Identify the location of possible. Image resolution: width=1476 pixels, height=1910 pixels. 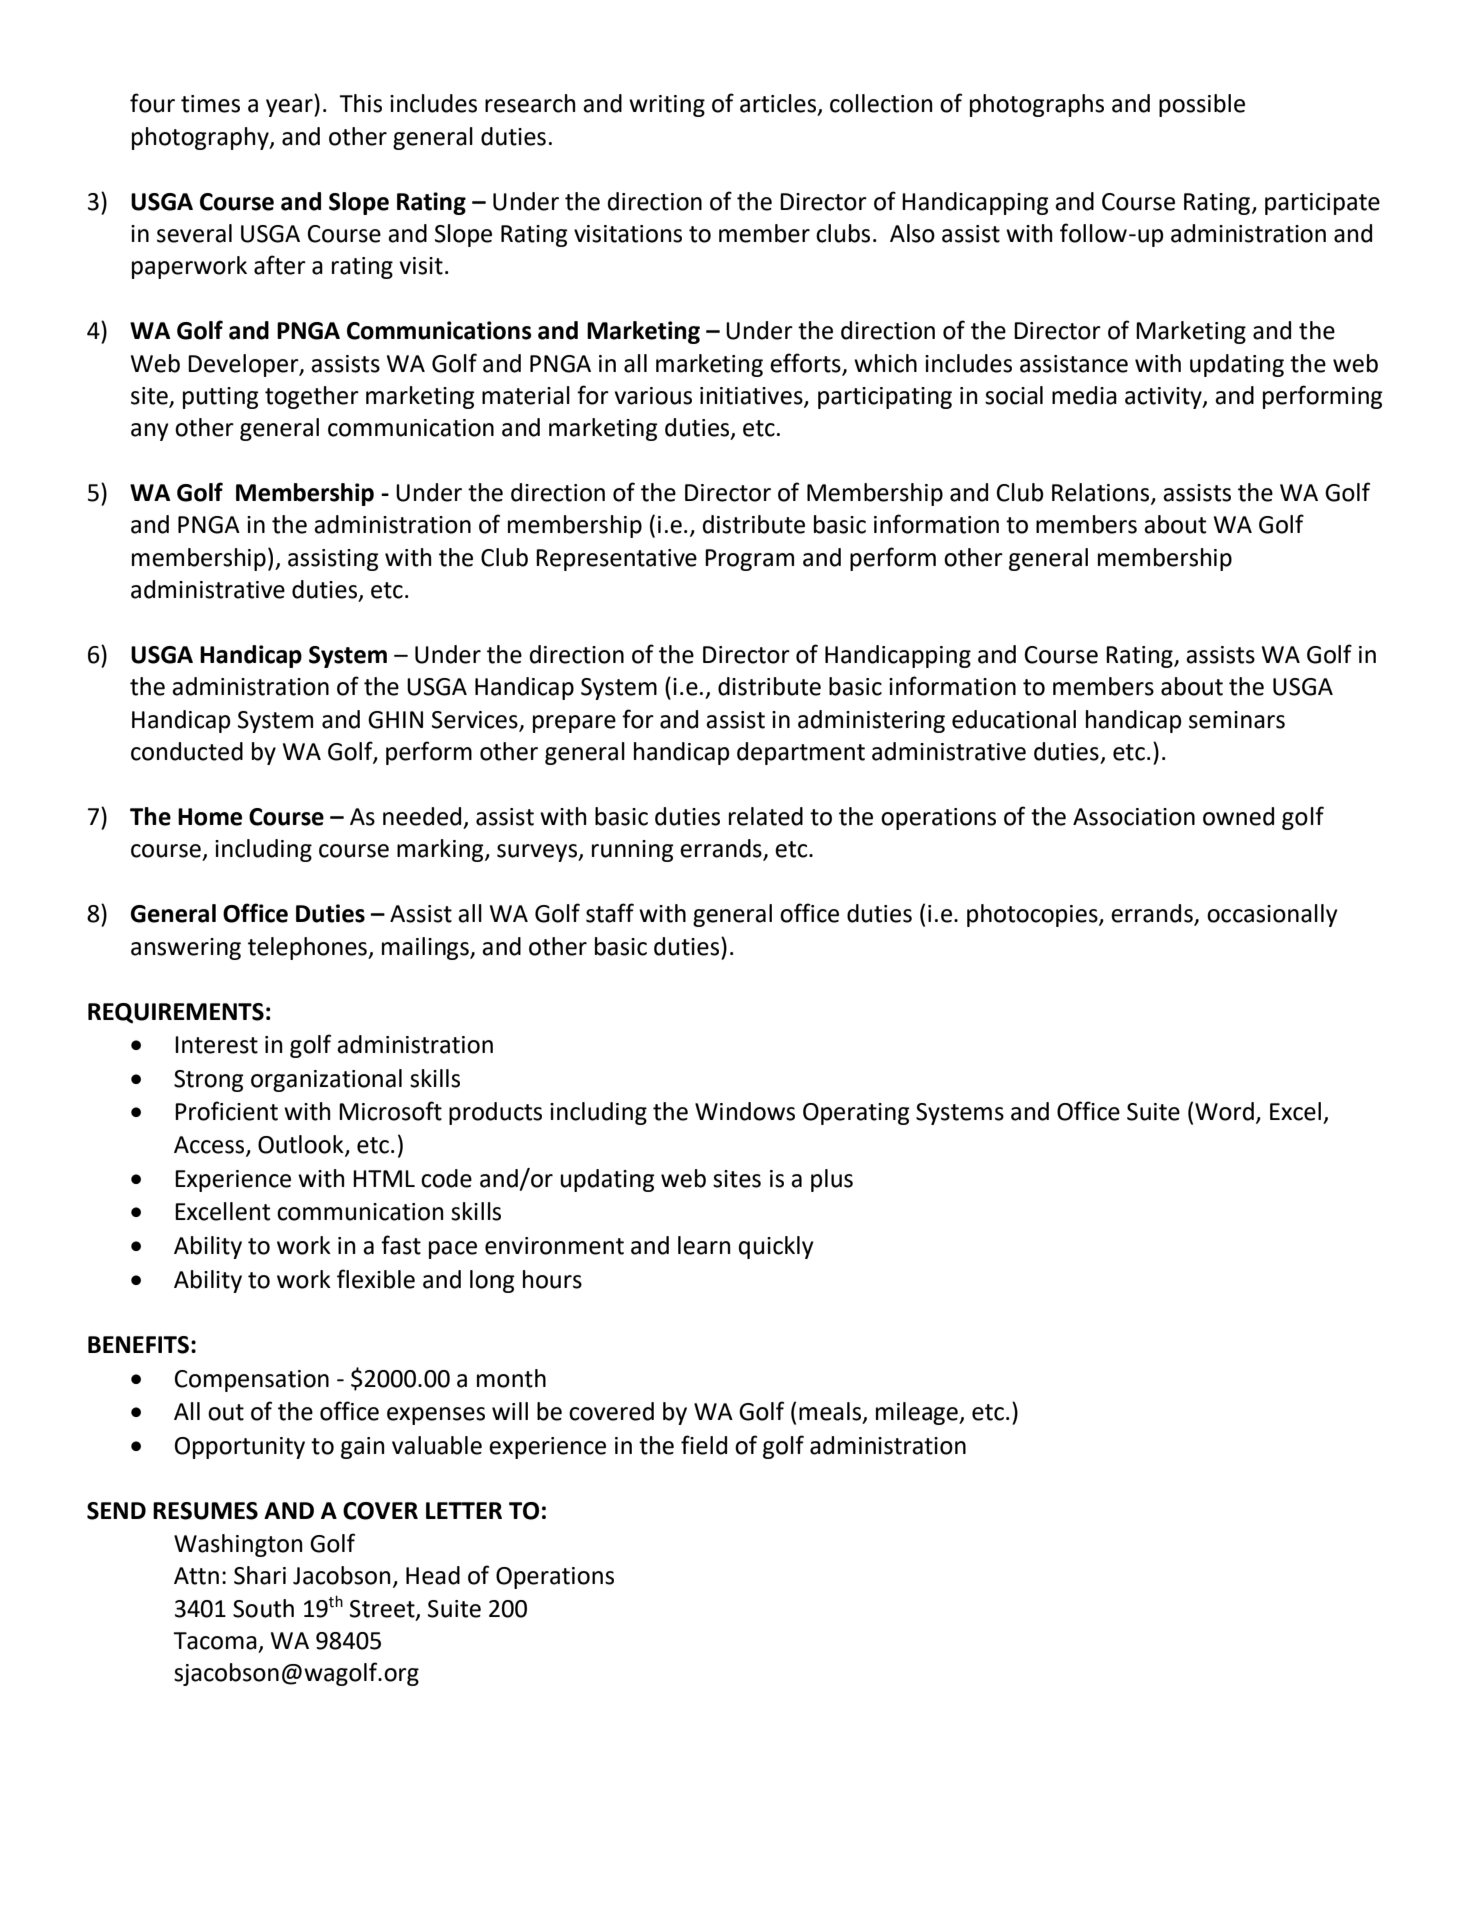
(1202, 105).
